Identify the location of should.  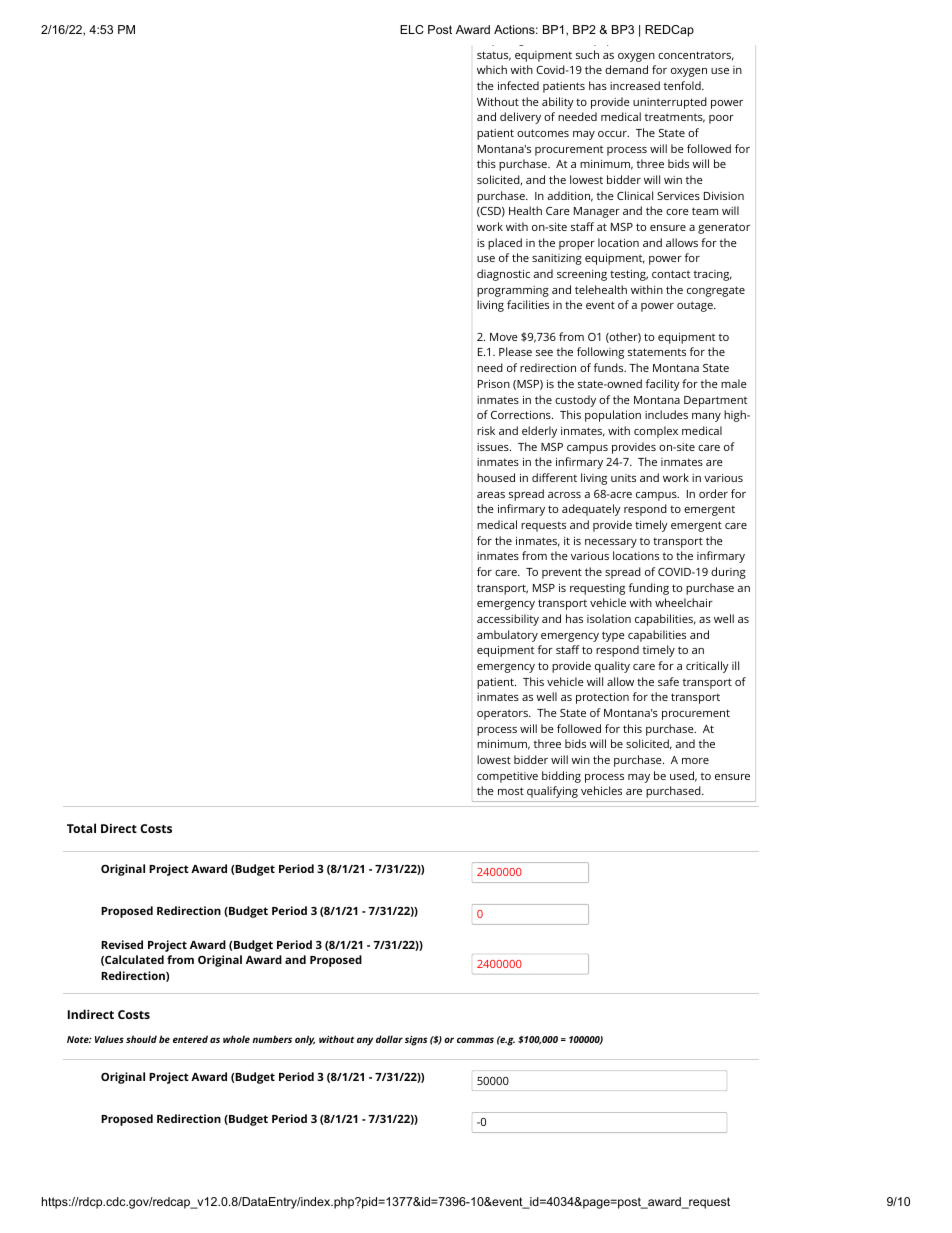
(141, 1039).
